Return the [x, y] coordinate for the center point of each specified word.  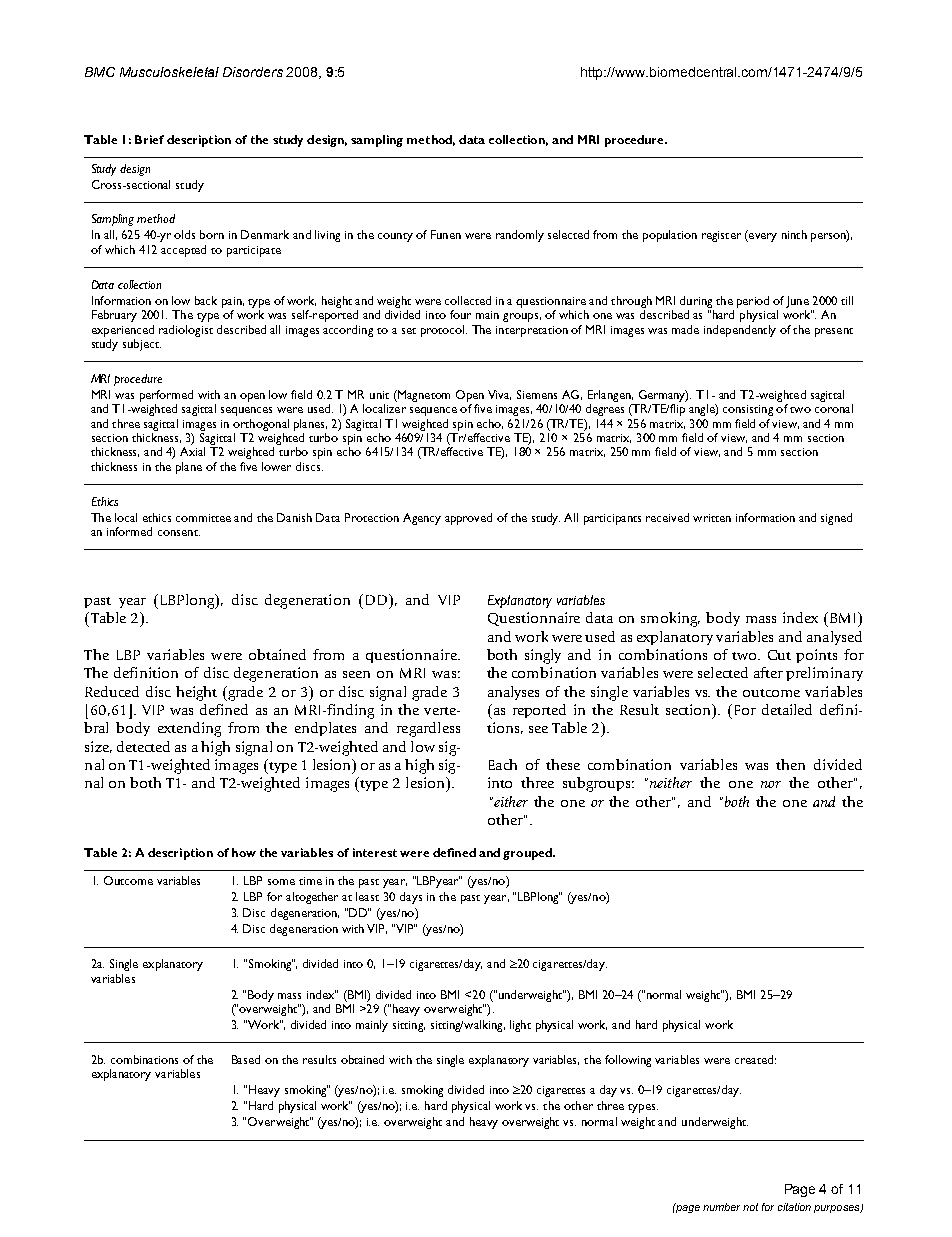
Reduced [112, 691]
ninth [794, 234]
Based [246, 1059]
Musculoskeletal [169, 72]
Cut [779, 655]
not [750, 1207]
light [520, 1026]
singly [543, 656]
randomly [520, 236]
